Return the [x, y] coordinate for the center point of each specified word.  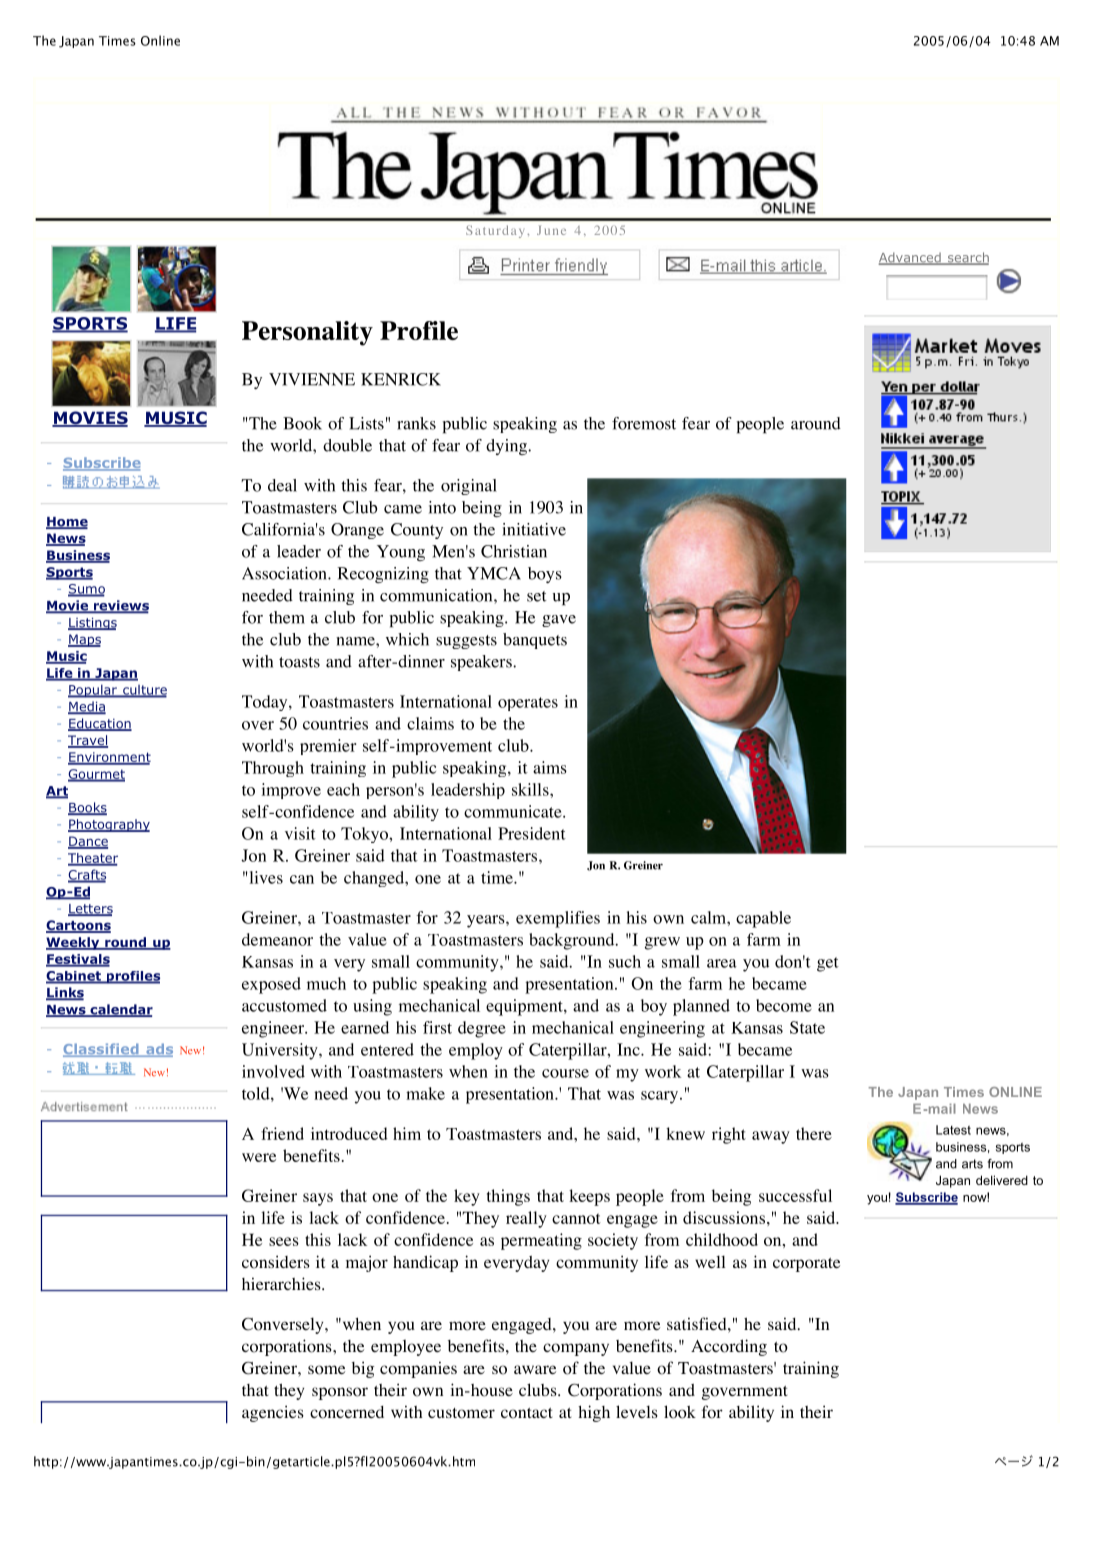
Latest [953, 1130]
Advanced [911, 258]
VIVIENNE [312, 379]
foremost [644, 423]
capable [763, 919]
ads [158, 1050]
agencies [273, 1413]
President [532, 833]
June [551, 230]
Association [285, 573]
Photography [109, 825]
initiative [534, 529]
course [565, 1073]
